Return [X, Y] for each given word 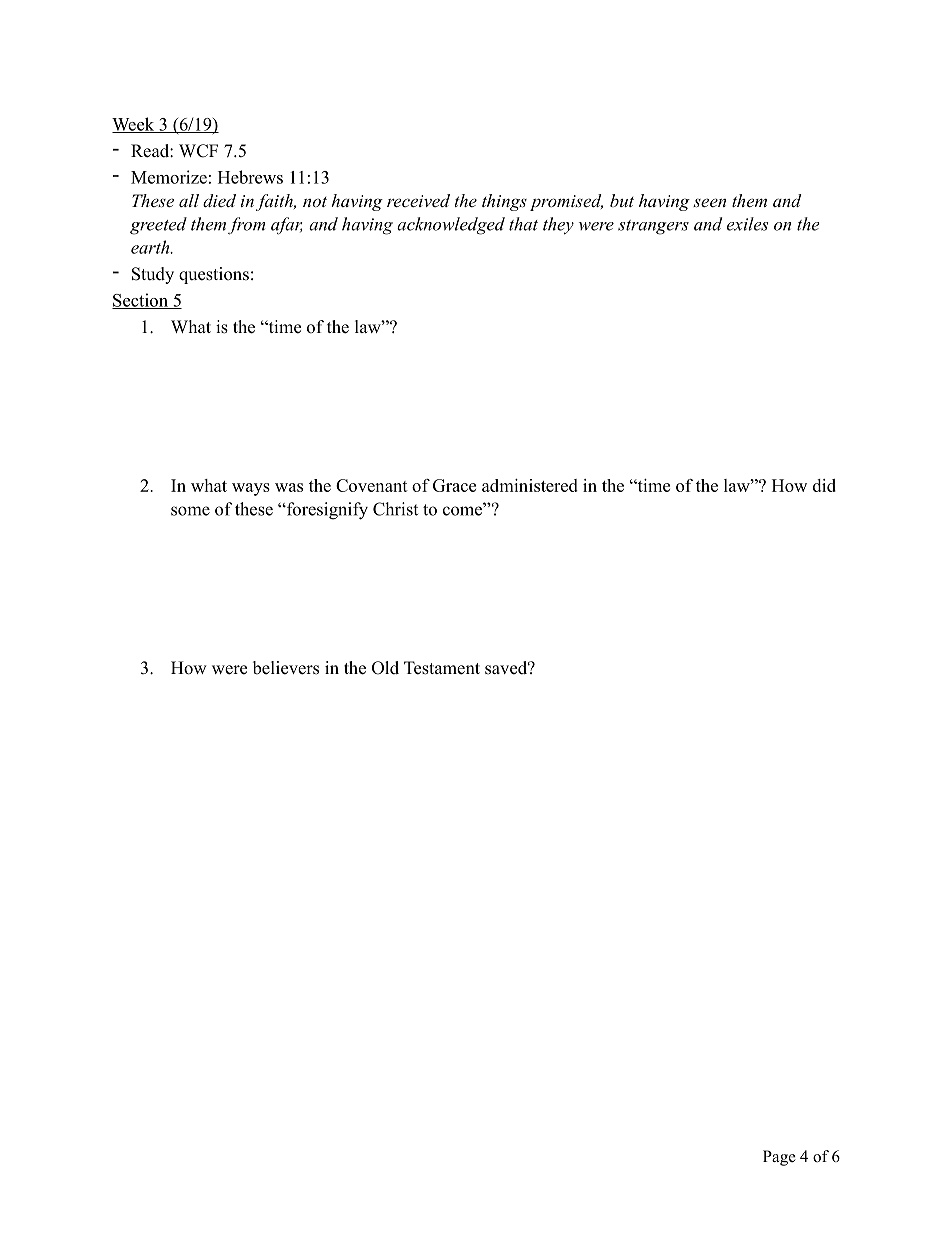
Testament [442, 668]
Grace [454, 485]
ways [251, 489]
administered [530, 485]
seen [709, 202]
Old [385, 668]
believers [286, 668]
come [464, 510]
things [504, 202]
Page [779, 1158]
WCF [198, 151]
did [824, 485]
